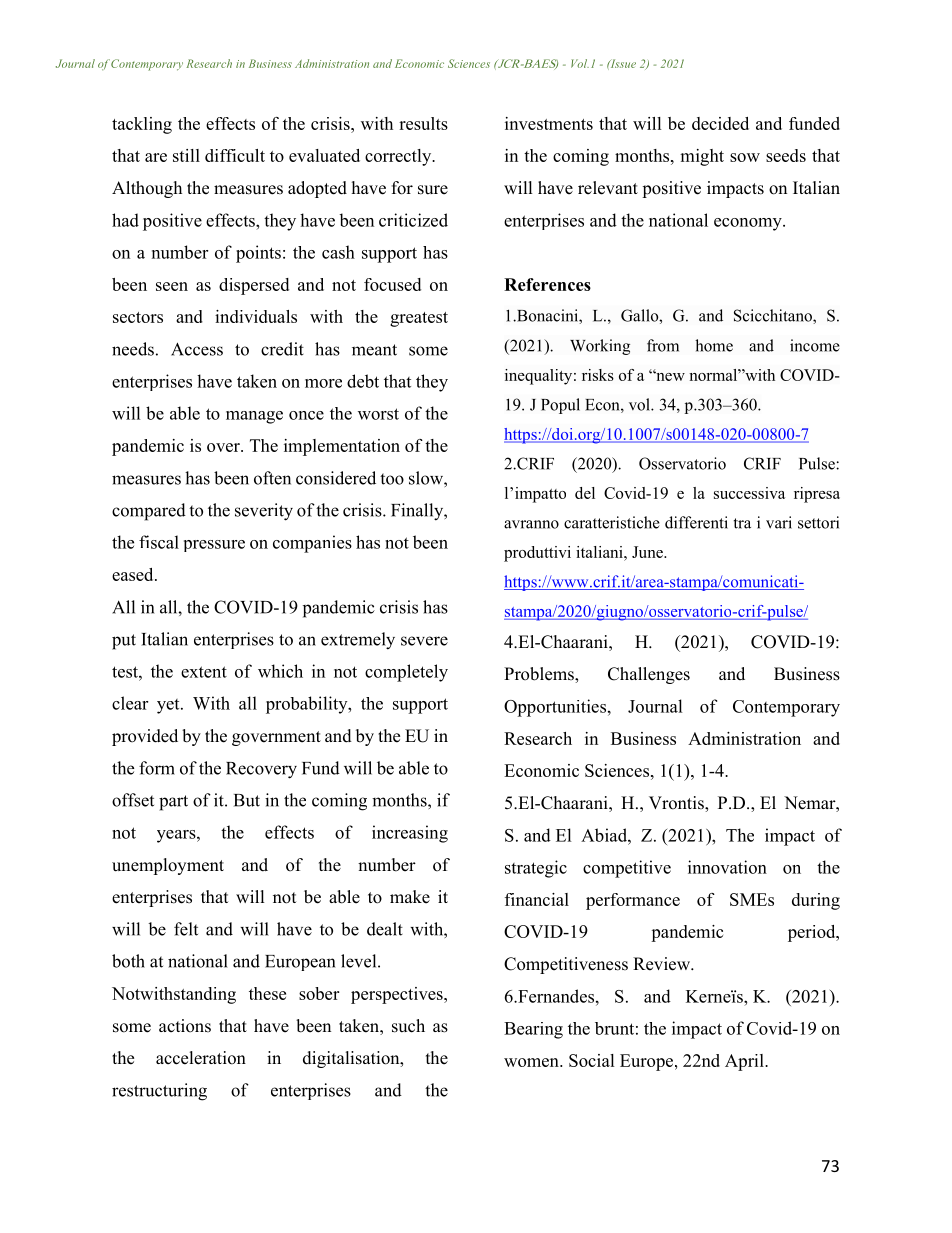 The height and width of the screenshot is (1233, 952). What do you see at coordinates (392, 479) in the screenshot?
I see `too` at bounding box center [392, 479].
